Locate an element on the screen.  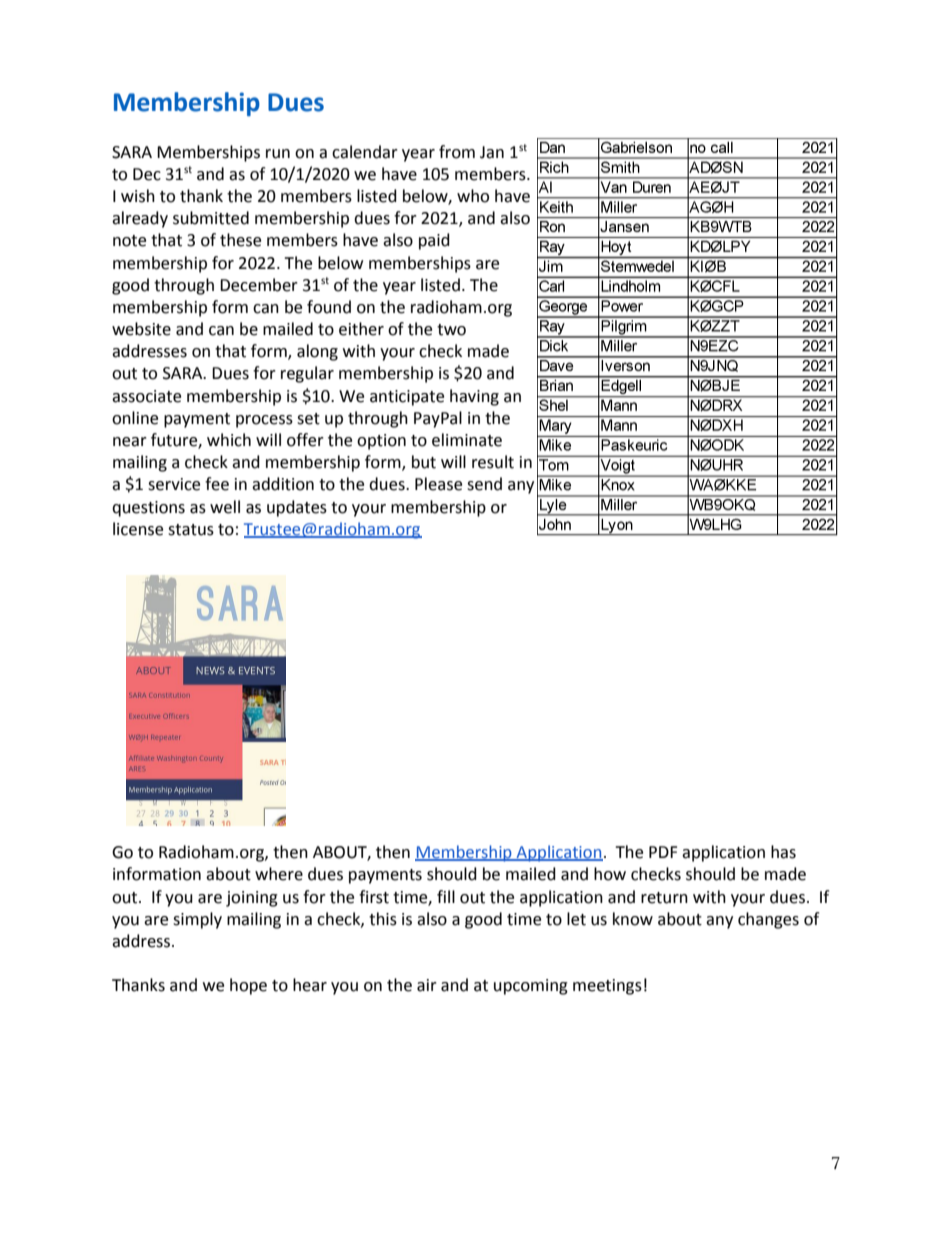
Jan is located at coordinates (492, 152).
